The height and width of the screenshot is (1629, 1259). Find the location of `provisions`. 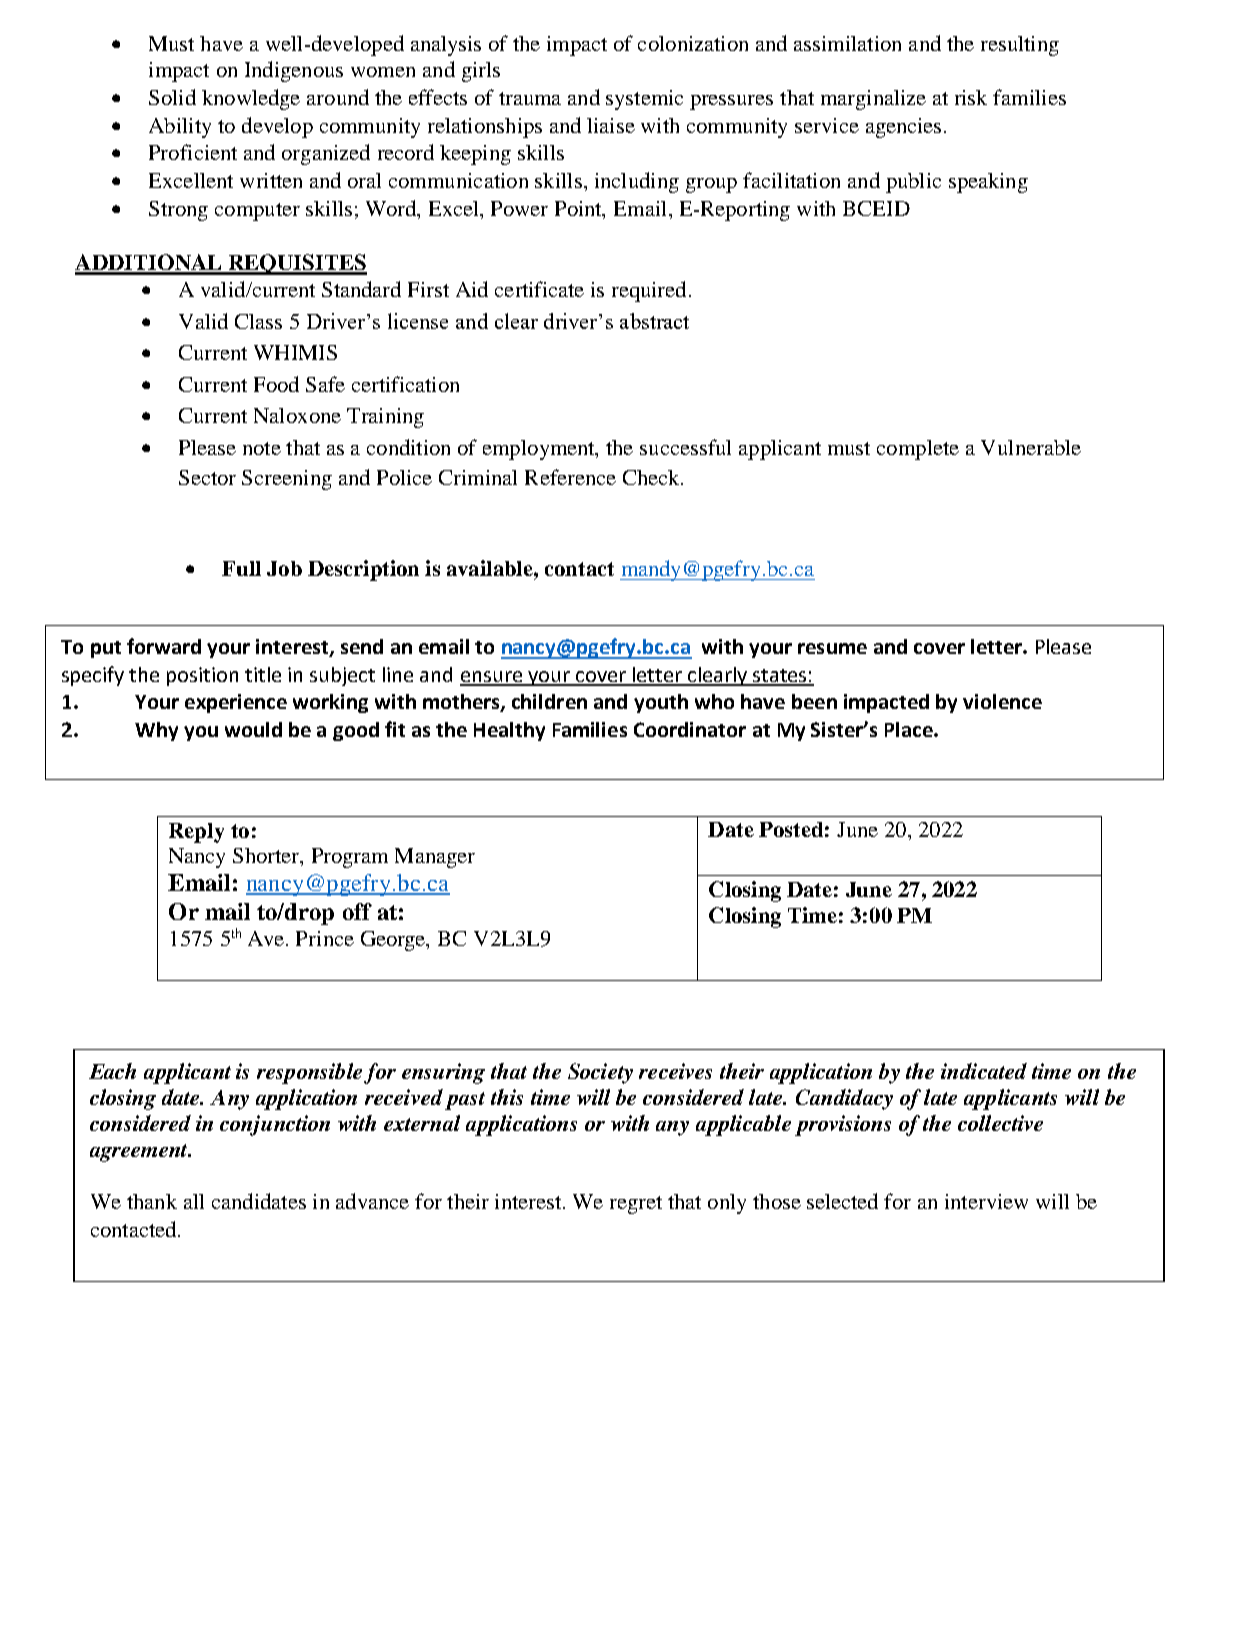

provisions is located at coordinates (843, 1125).
